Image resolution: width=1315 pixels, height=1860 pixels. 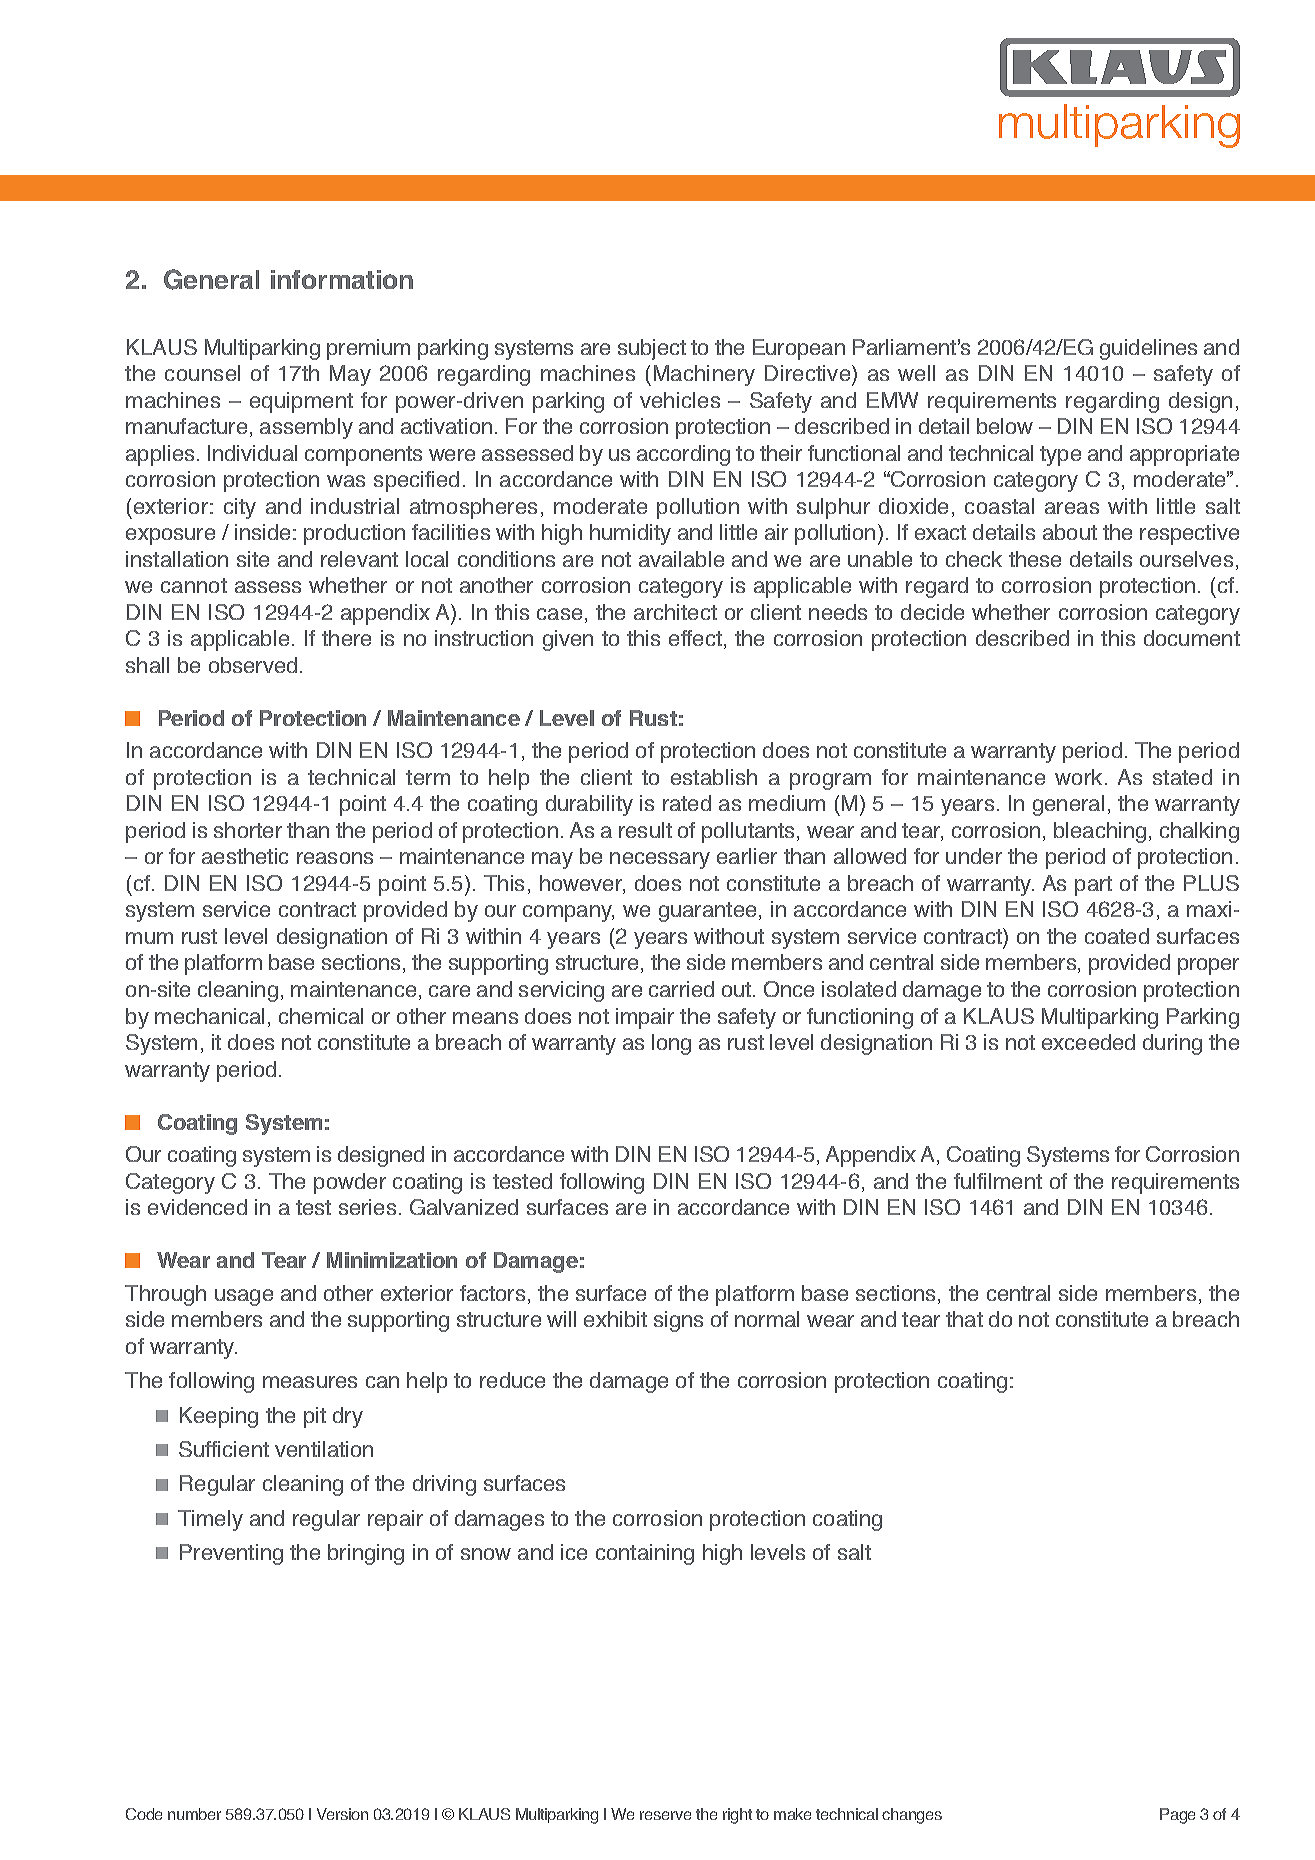 What do you see at coordinates (687, 803) in the document?
I see `rated` at bounding box center [687, 803].
